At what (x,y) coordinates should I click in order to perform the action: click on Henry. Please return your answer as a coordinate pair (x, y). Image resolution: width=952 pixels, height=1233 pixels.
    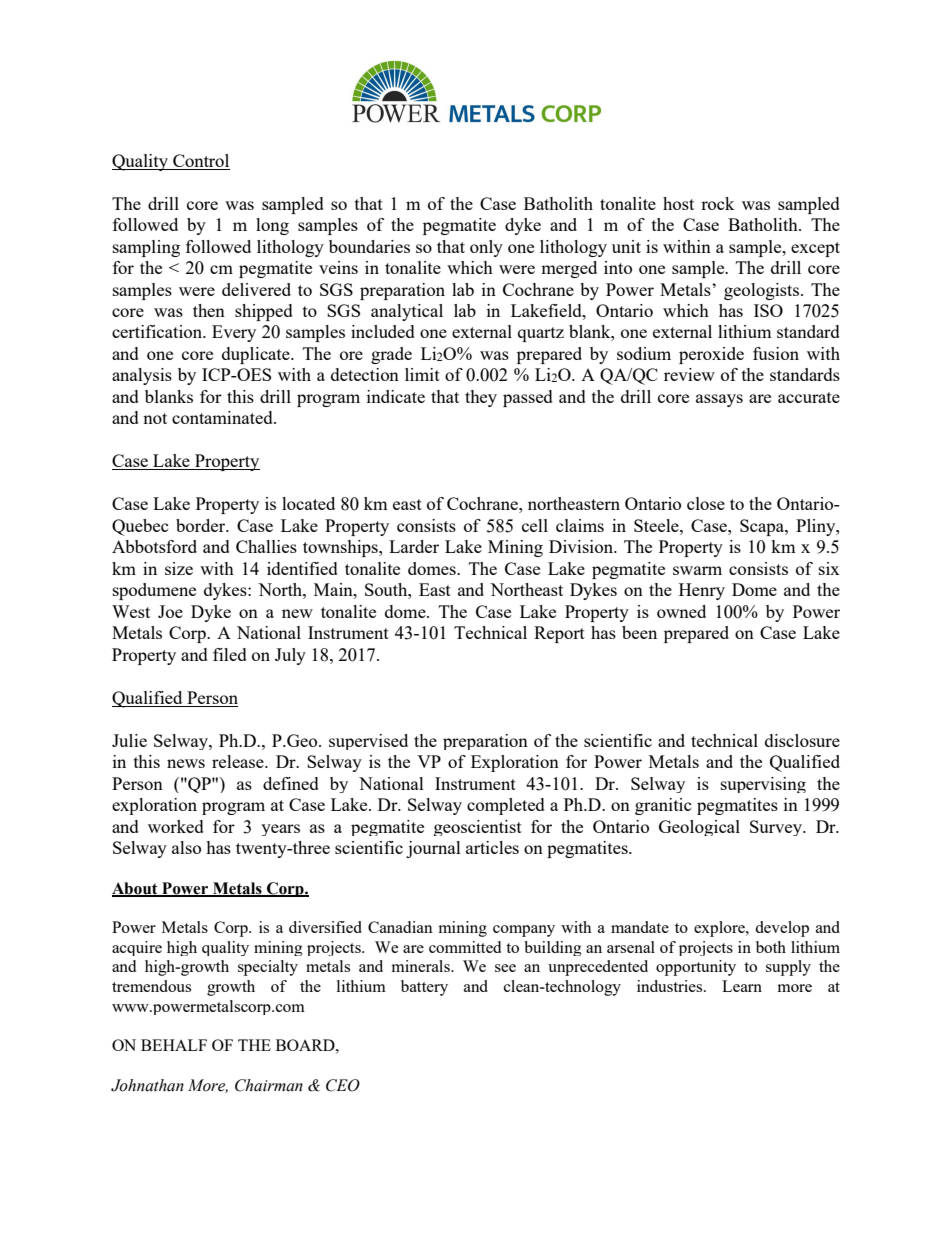
    Looking at the image, I should click on (702, 591).
